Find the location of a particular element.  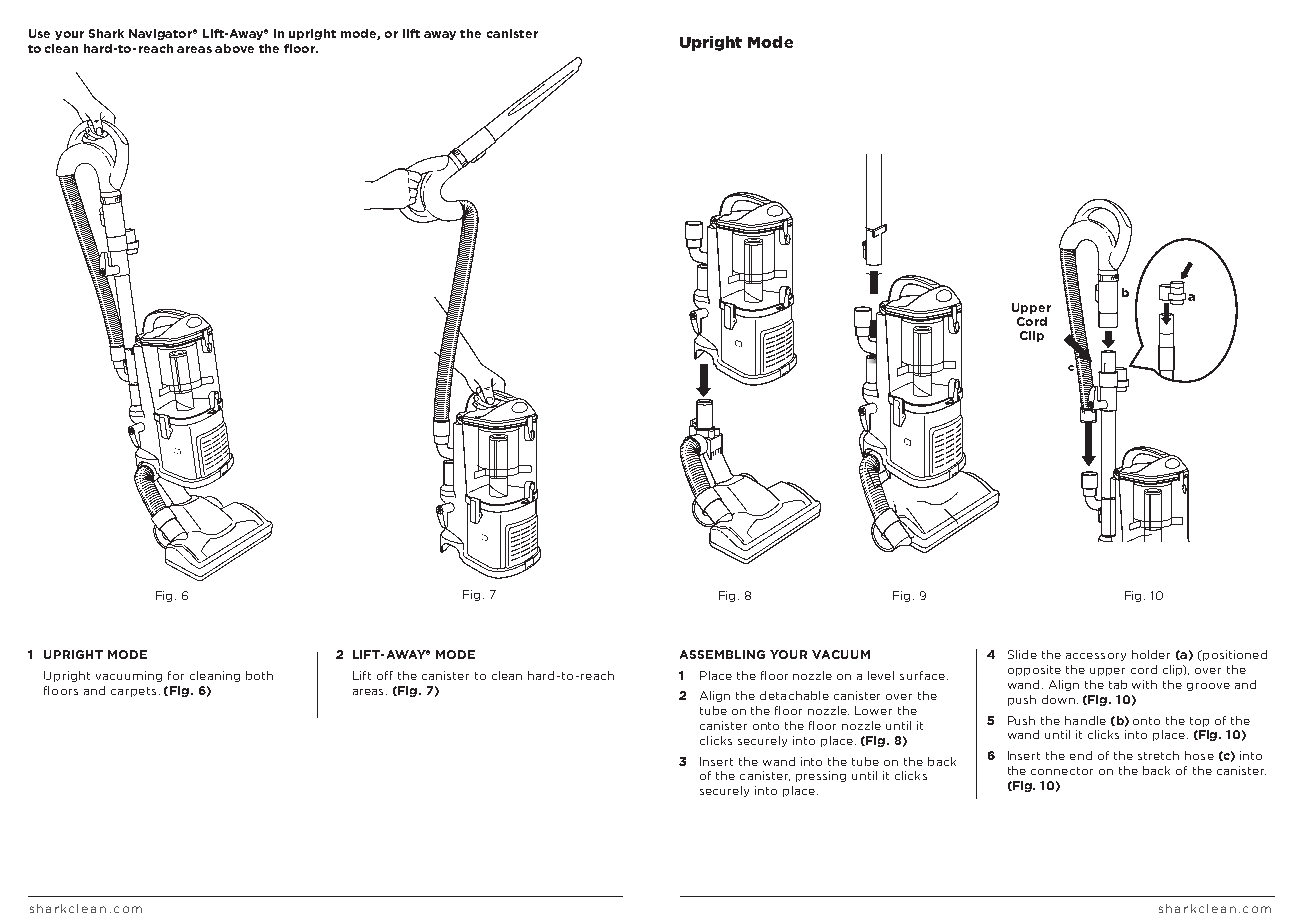

Use is located at coordinates (39, 33).
